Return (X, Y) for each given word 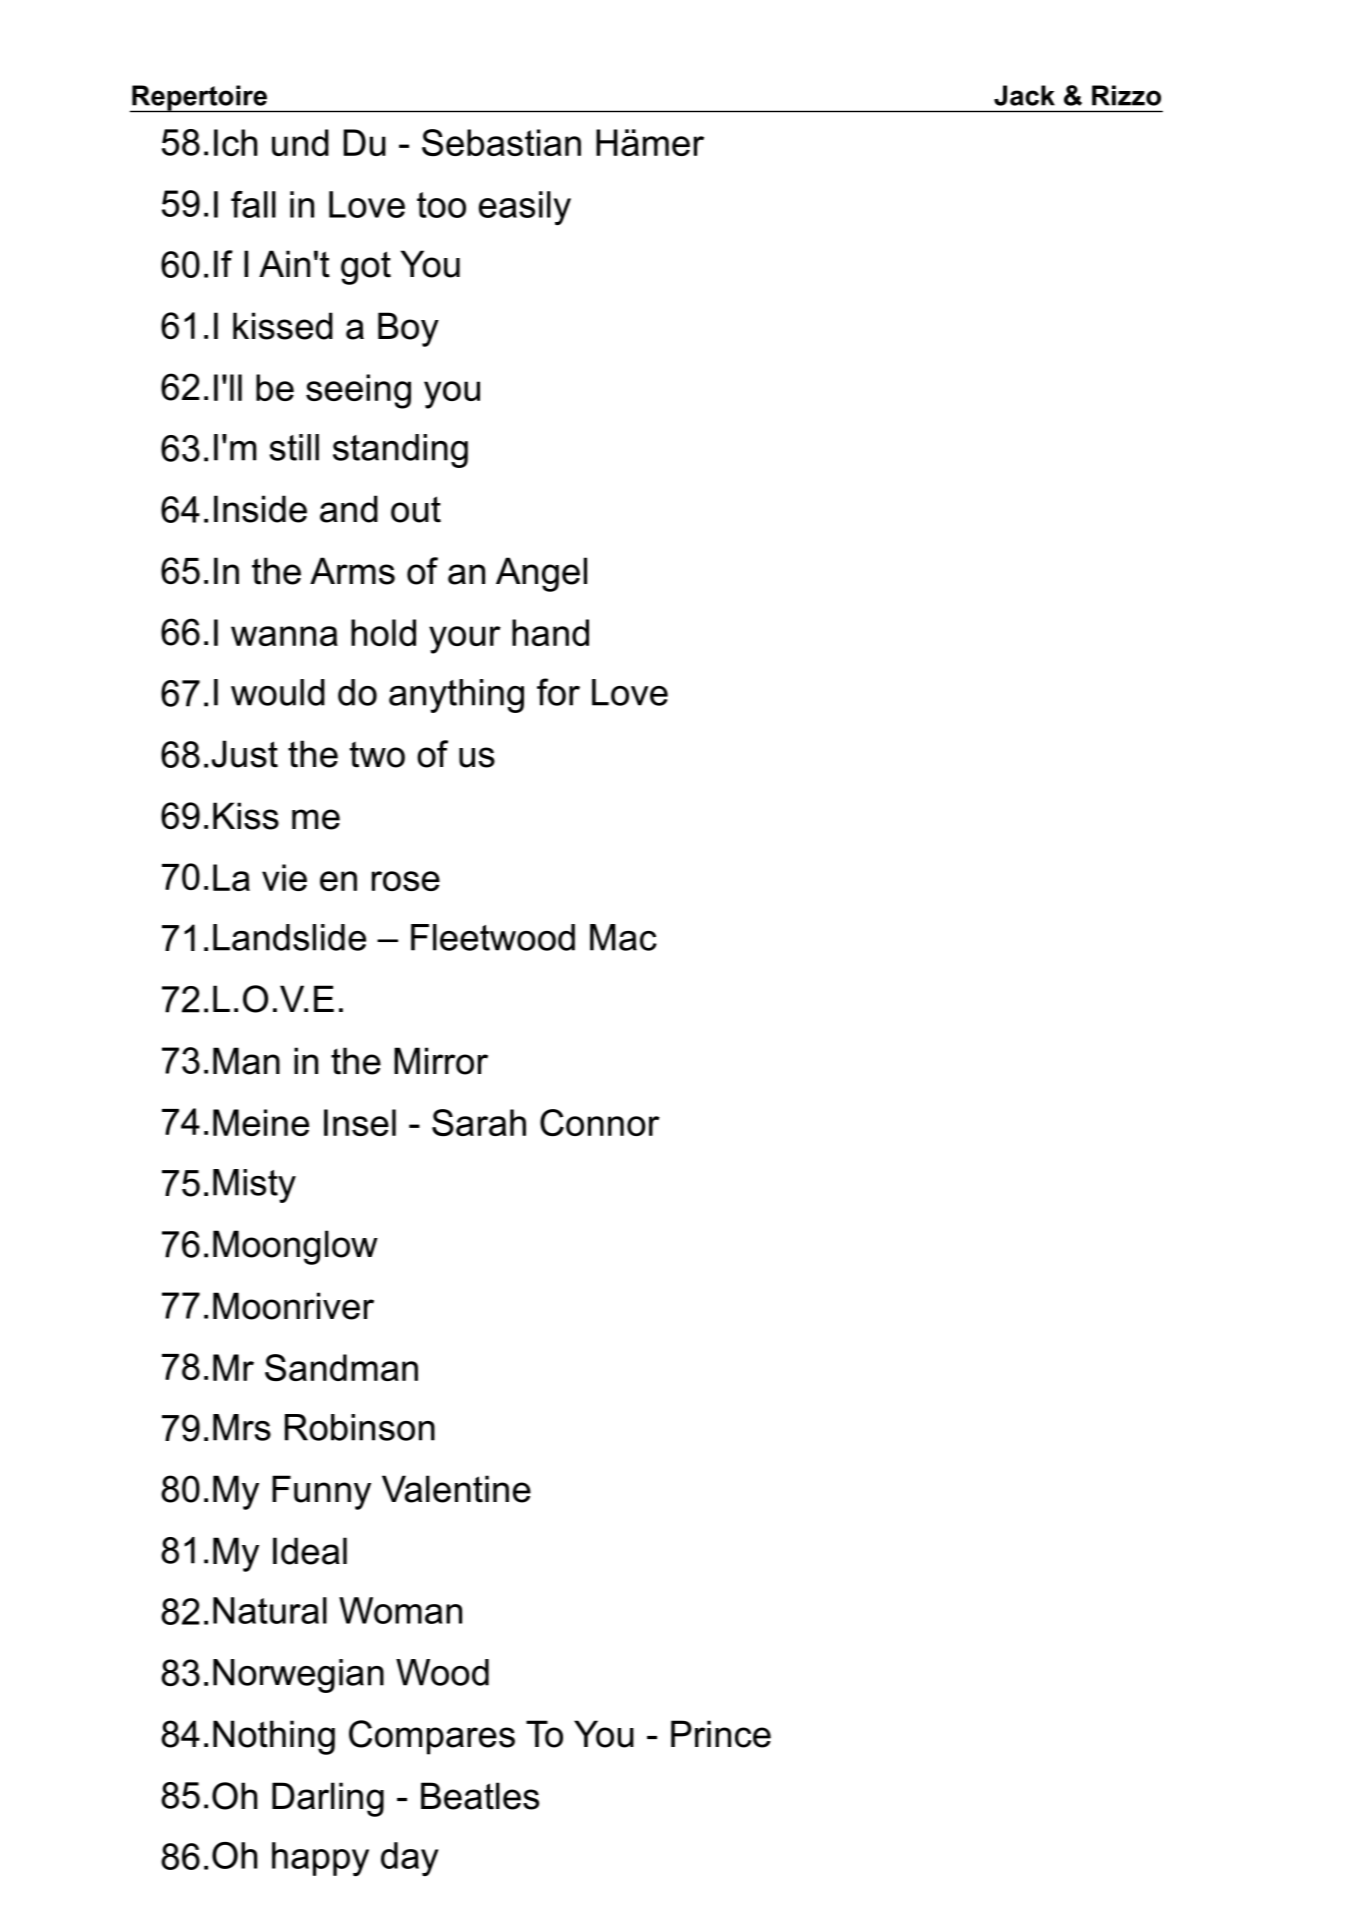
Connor (600, 1122)
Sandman (341, 1368)
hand (550, 632)
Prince (721, 1734)
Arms (352, 571)
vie (284, 877)
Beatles (480, 1796)
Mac (623, 937)
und (300, 142)
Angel (541, 574)
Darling (328, 1799)
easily (525, 208)
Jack (1024, 95)
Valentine (456, 1489)
